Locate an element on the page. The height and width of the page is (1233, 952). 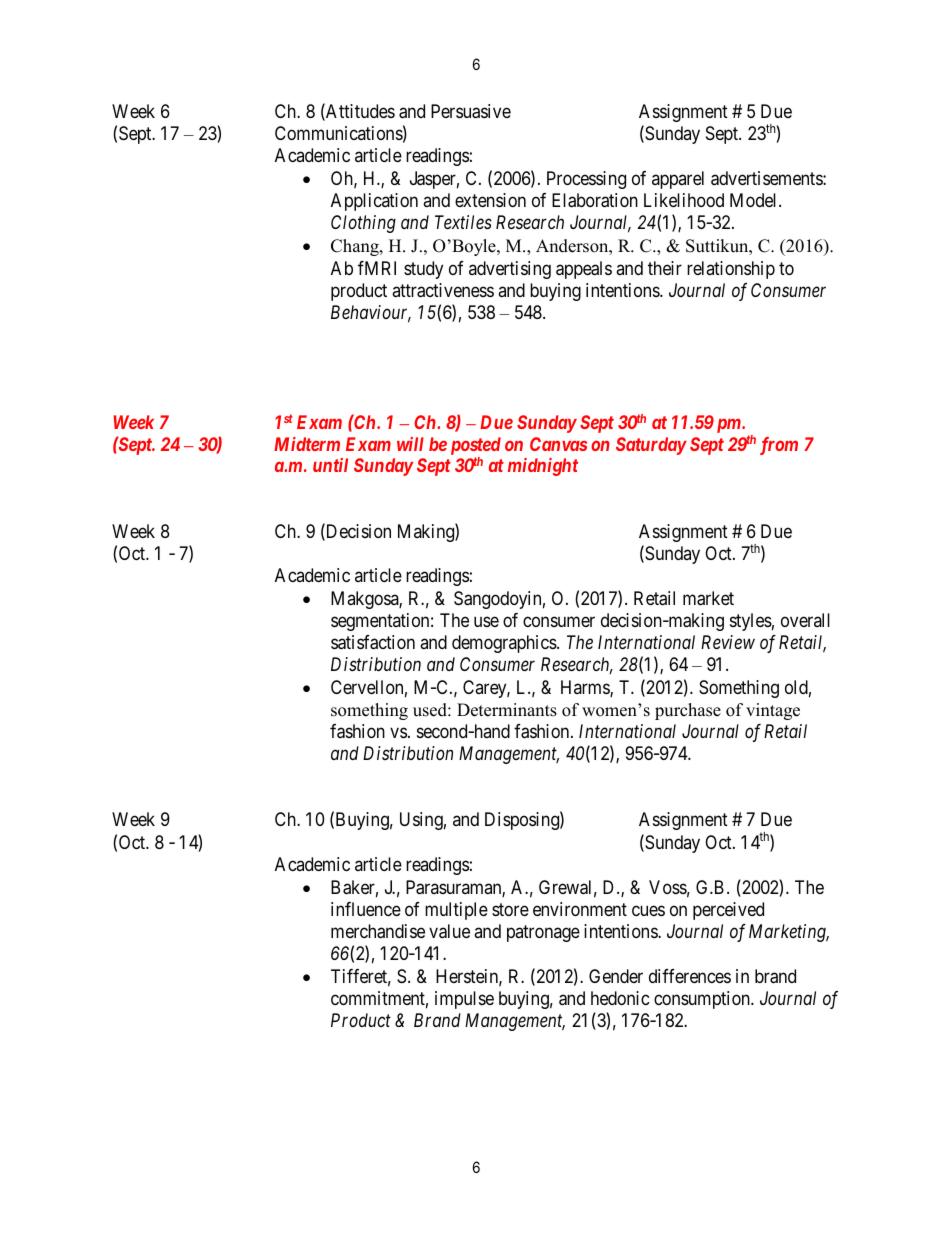
Determinants is located at coordinates (507, 710).
